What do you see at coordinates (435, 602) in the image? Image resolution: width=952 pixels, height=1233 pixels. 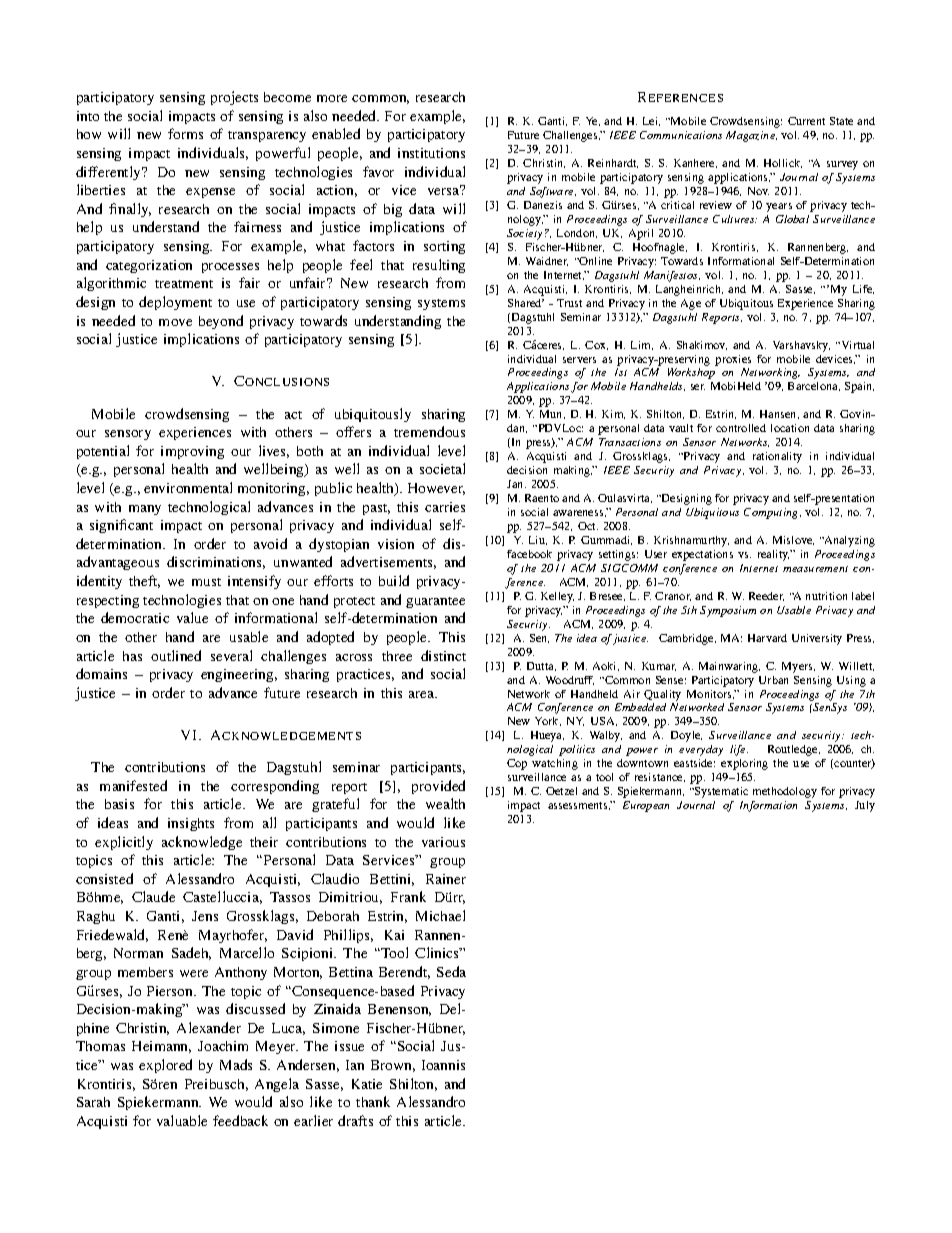 I see `guarantee` at bounding box center [435, 602].
